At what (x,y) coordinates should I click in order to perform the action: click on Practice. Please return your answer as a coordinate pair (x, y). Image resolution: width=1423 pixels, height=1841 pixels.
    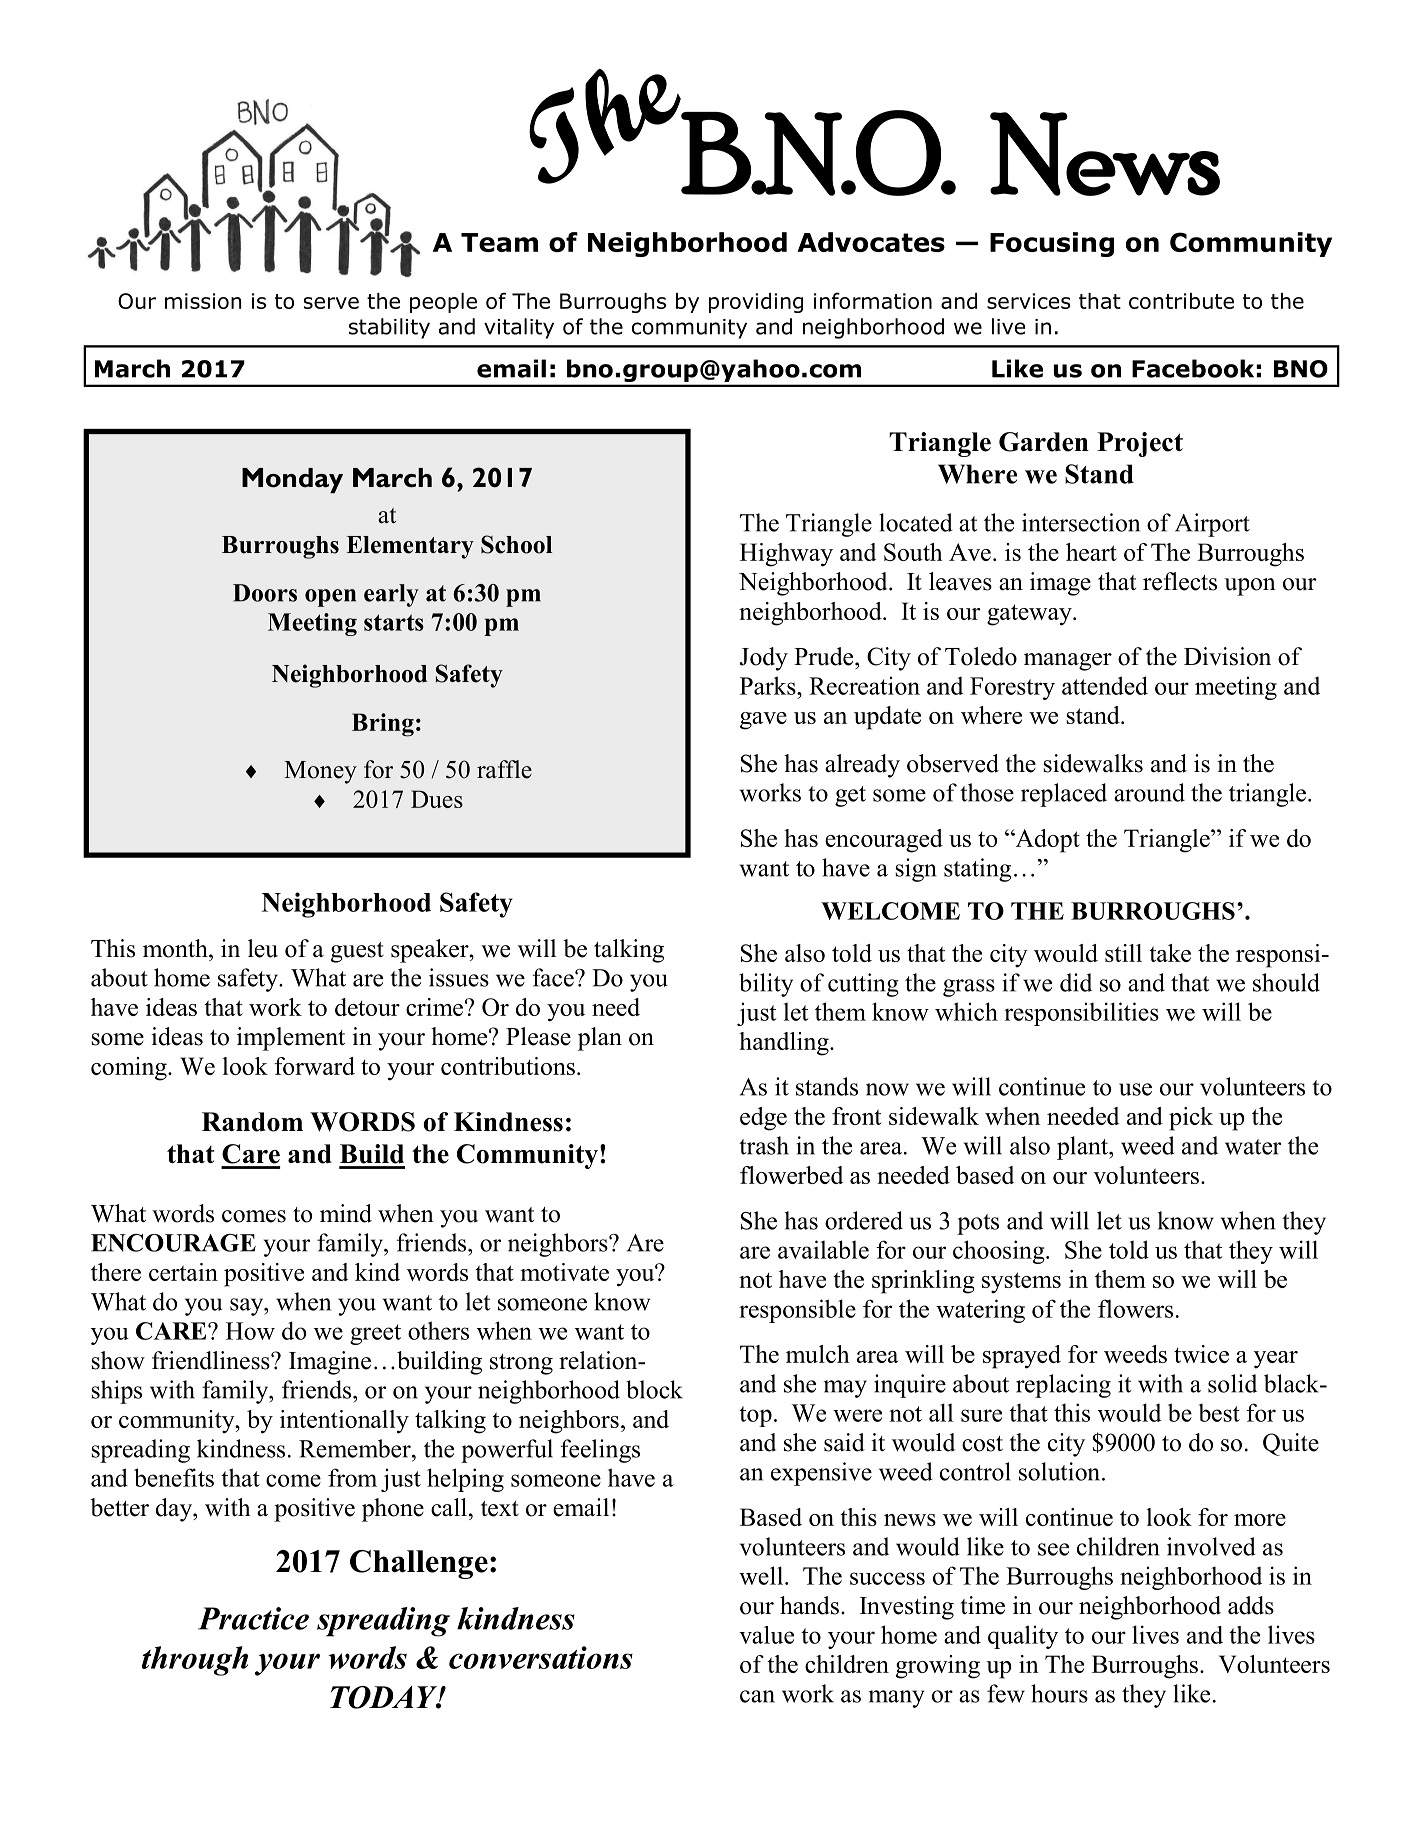
    Looking at the image, I should click on (253, 1618).
